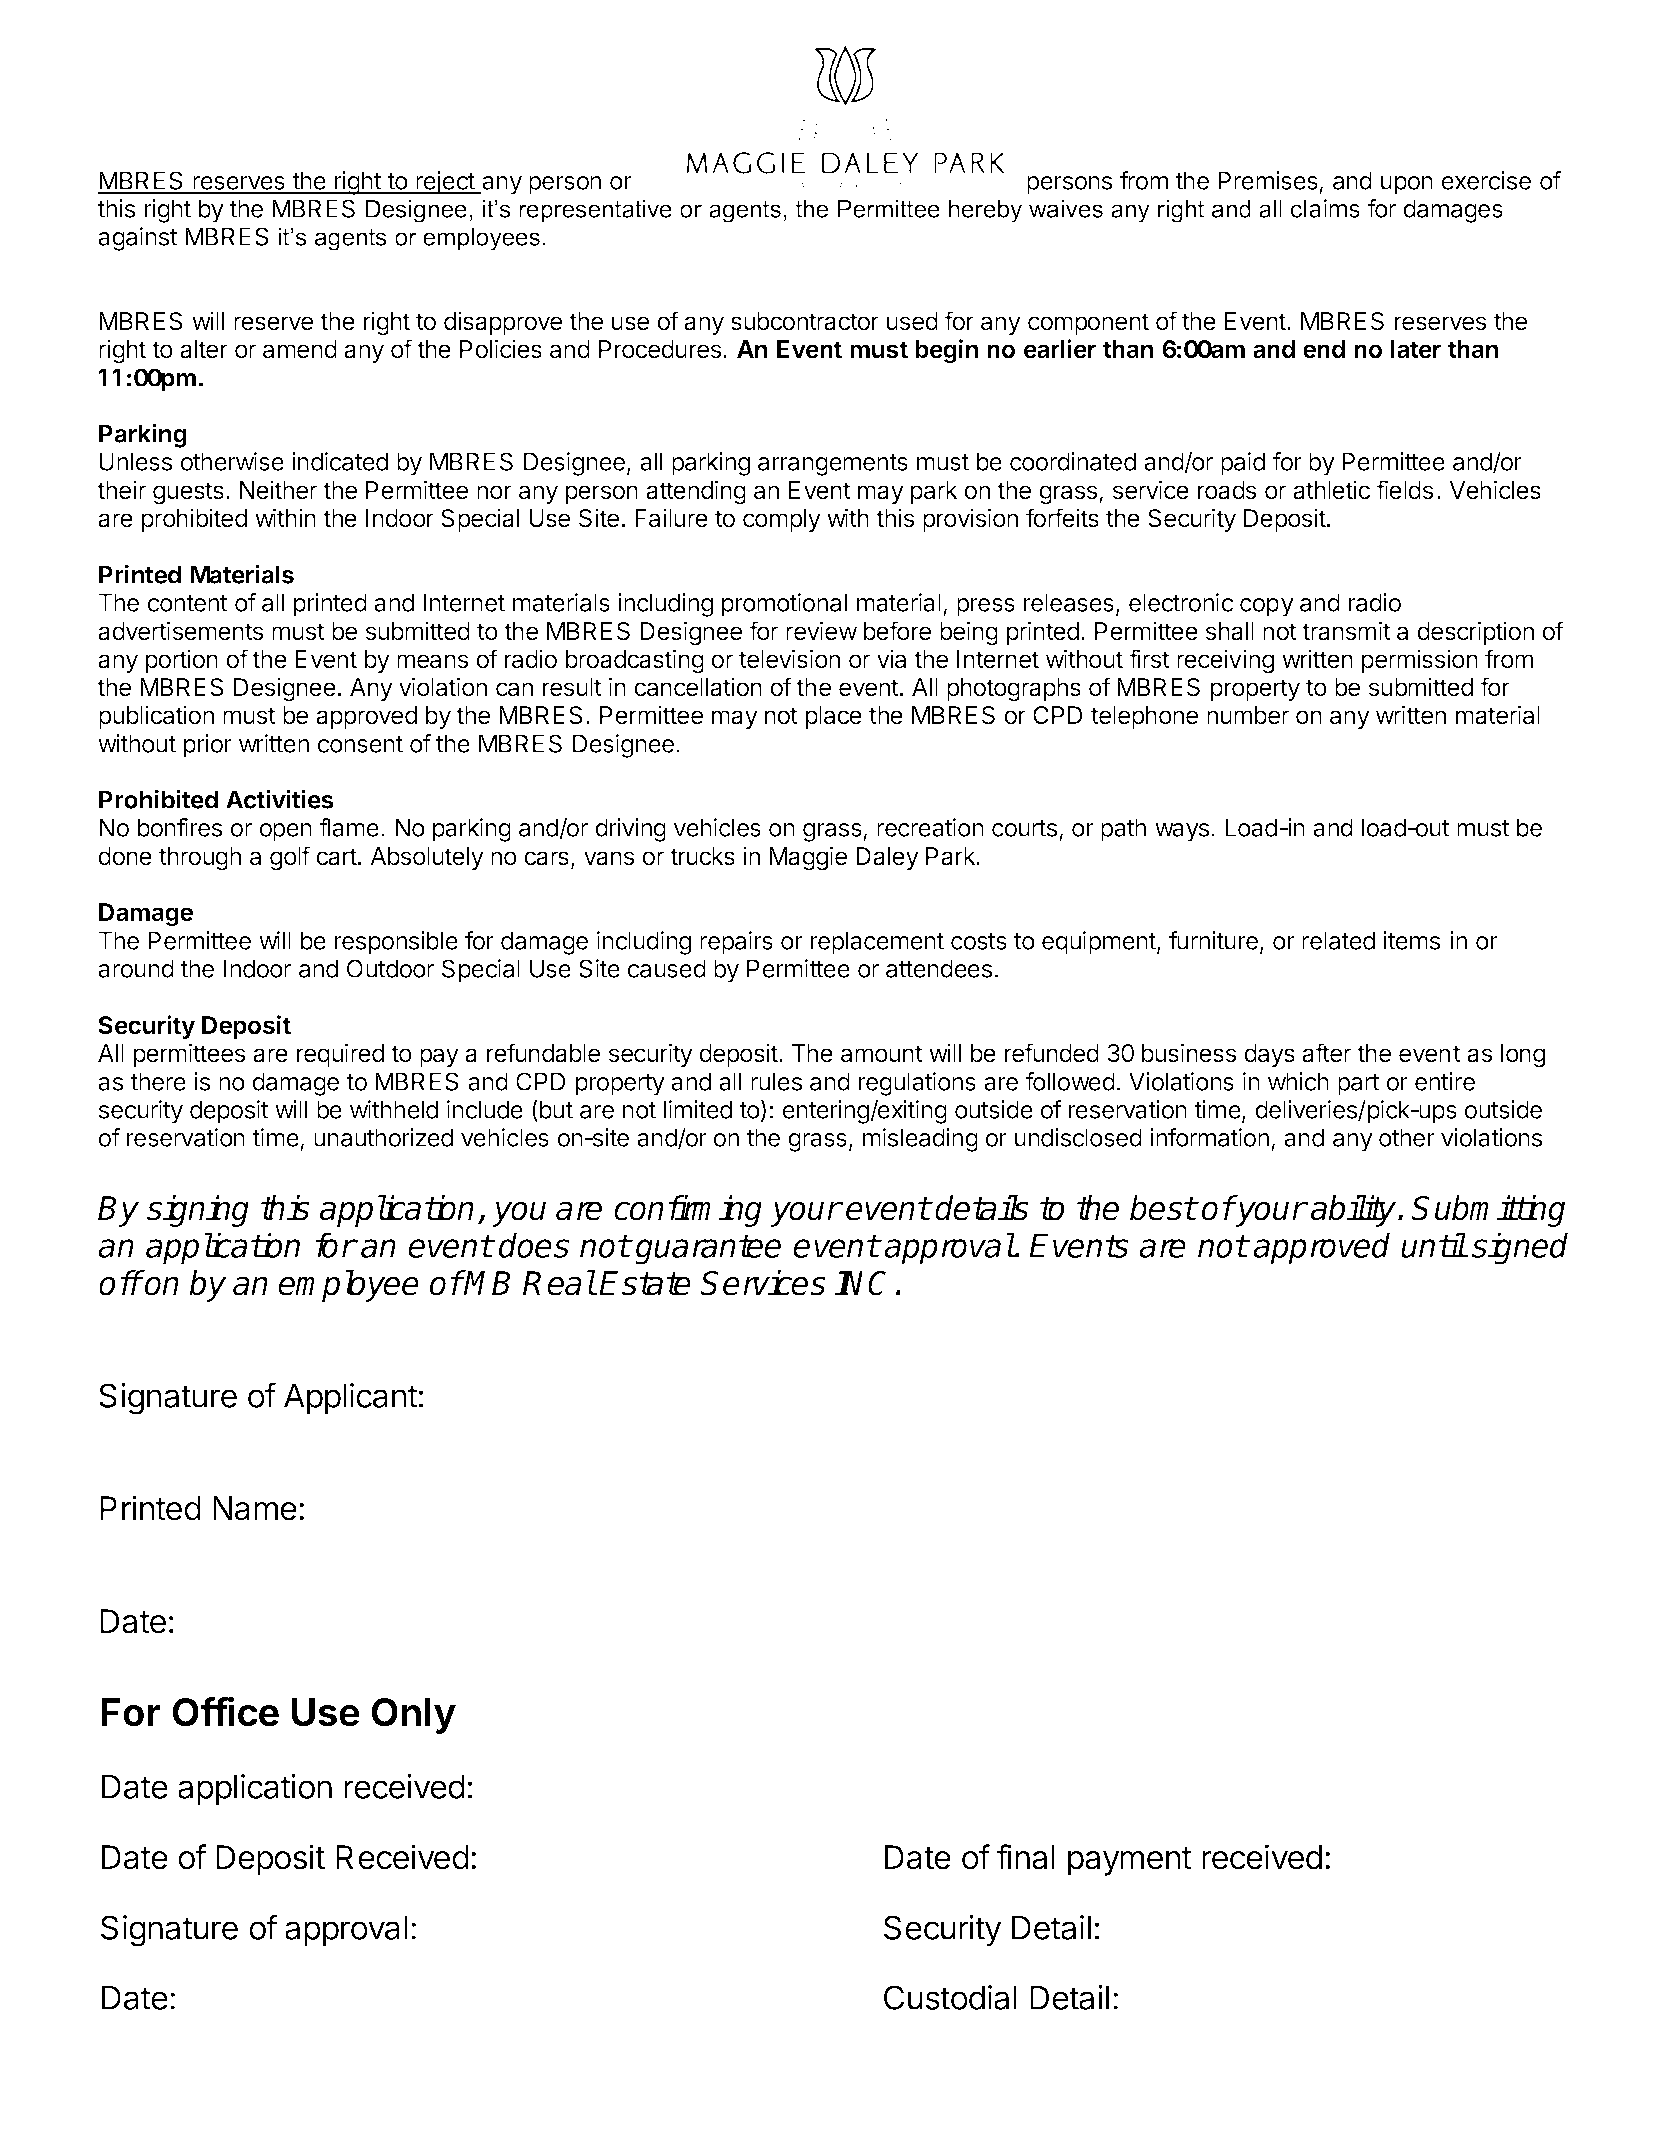 The width and height of the page is (1664, 2154). What do you see at coordinates (808, 858) in the page?
I see `Maggie` at bounding box center [808, 858].
